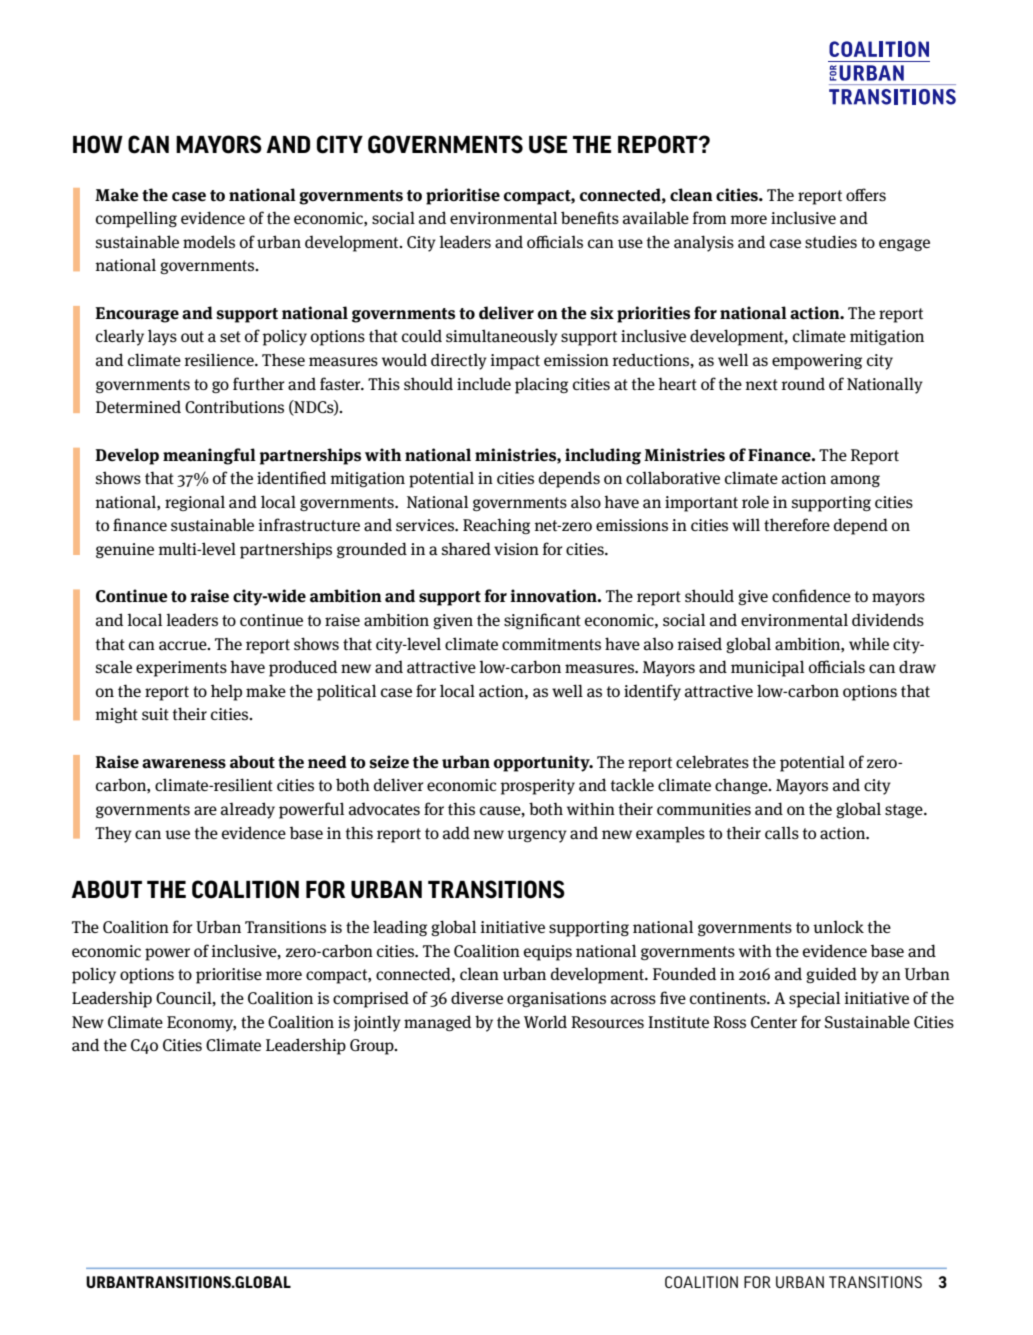  I want to click on significant, so click(542, 621).
